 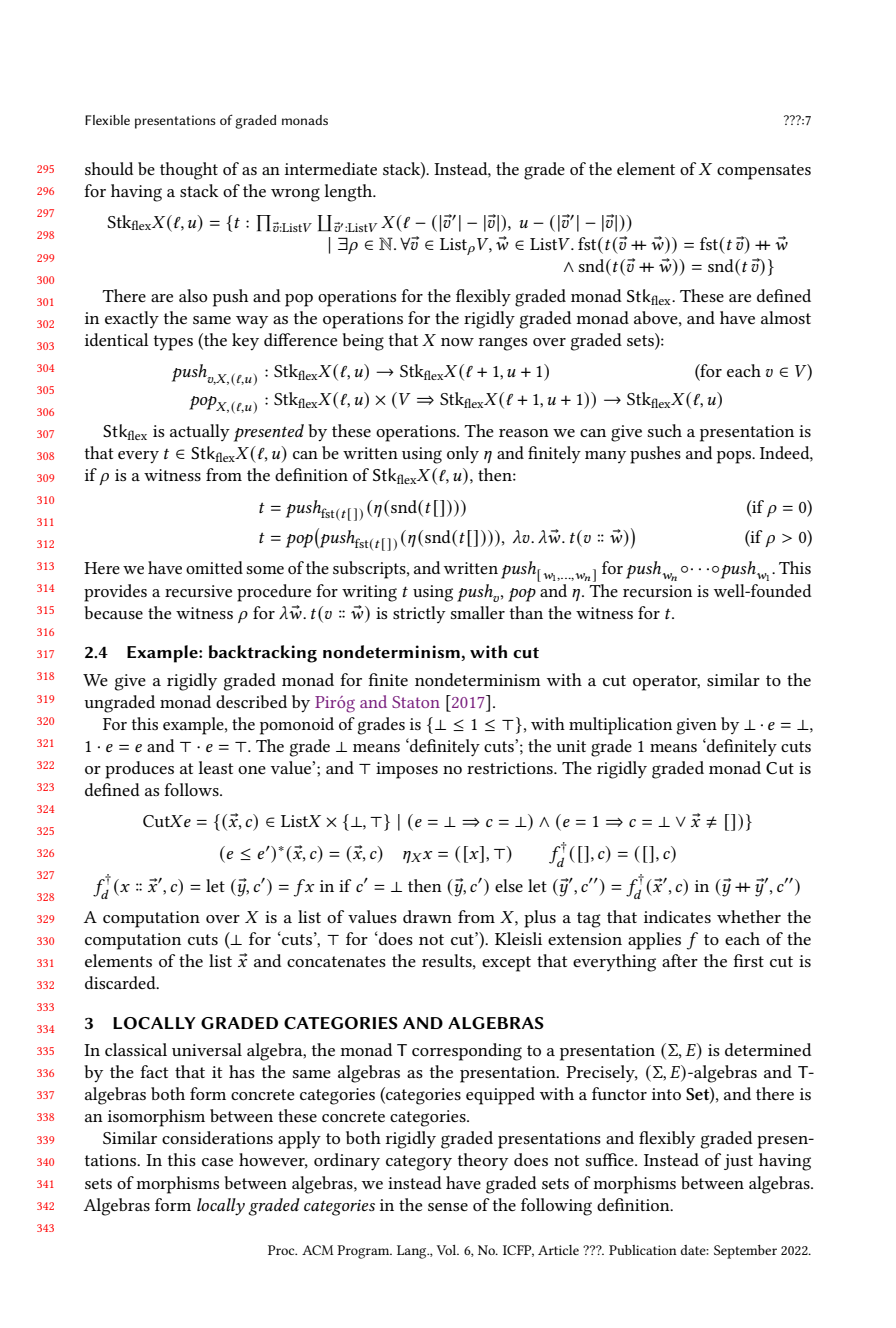 What do you see at coordinates (349, 193) in the screenshot?
I see `length` at bounding box center [349, 193].
